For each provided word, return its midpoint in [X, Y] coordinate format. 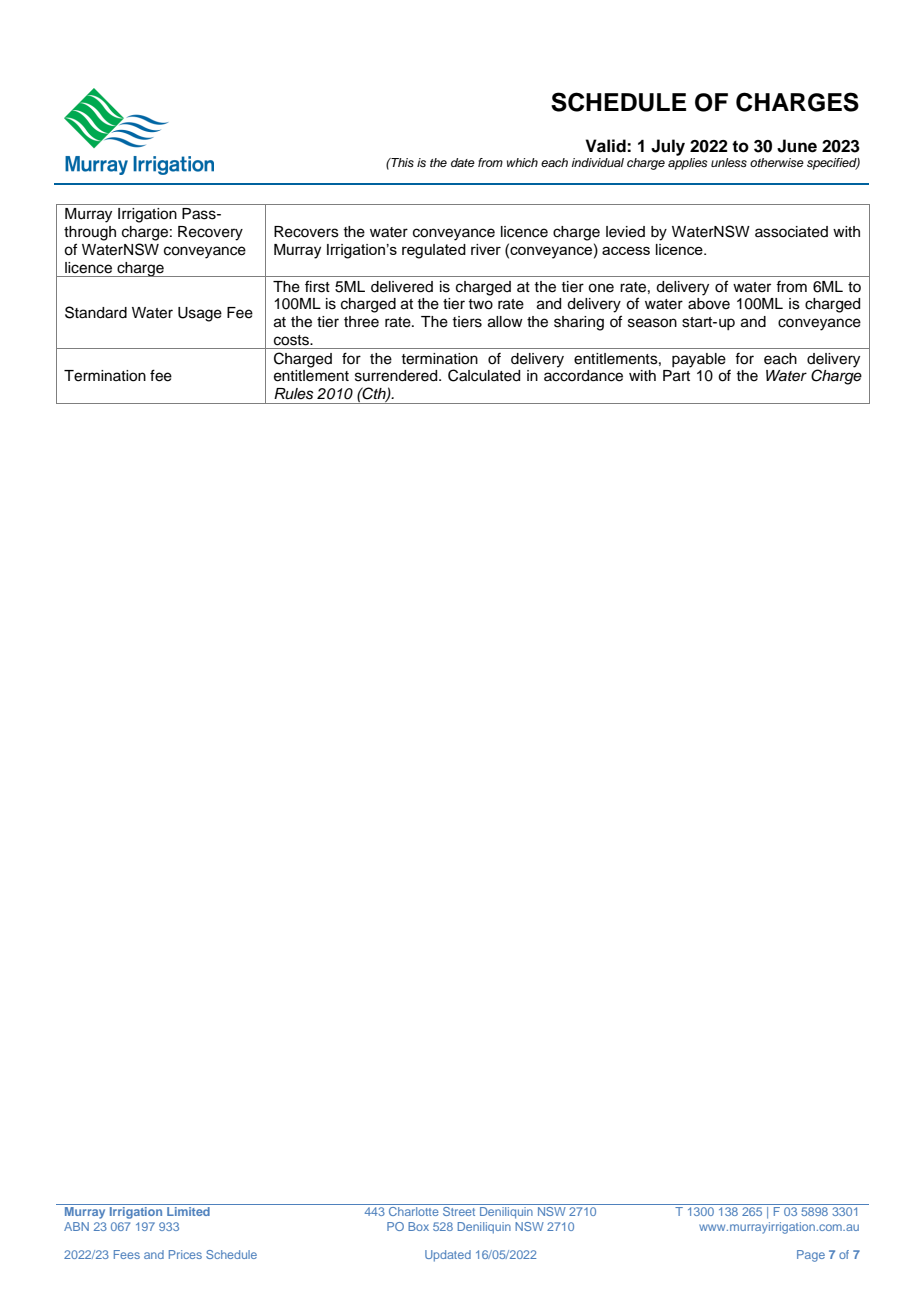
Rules [293, 394]
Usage [200, 314]
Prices [185, 1254]
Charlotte [414, 1211]
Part [676, 376]
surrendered [397, 376]
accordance [583, 376]
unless [729, 162]
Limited [188, 1211]
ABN [76, 1226]
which [522, 162]
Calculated [484, 375]
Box [418, 1226]
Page [811, 1256]
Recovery [210, 233]
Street [459, 1211]
